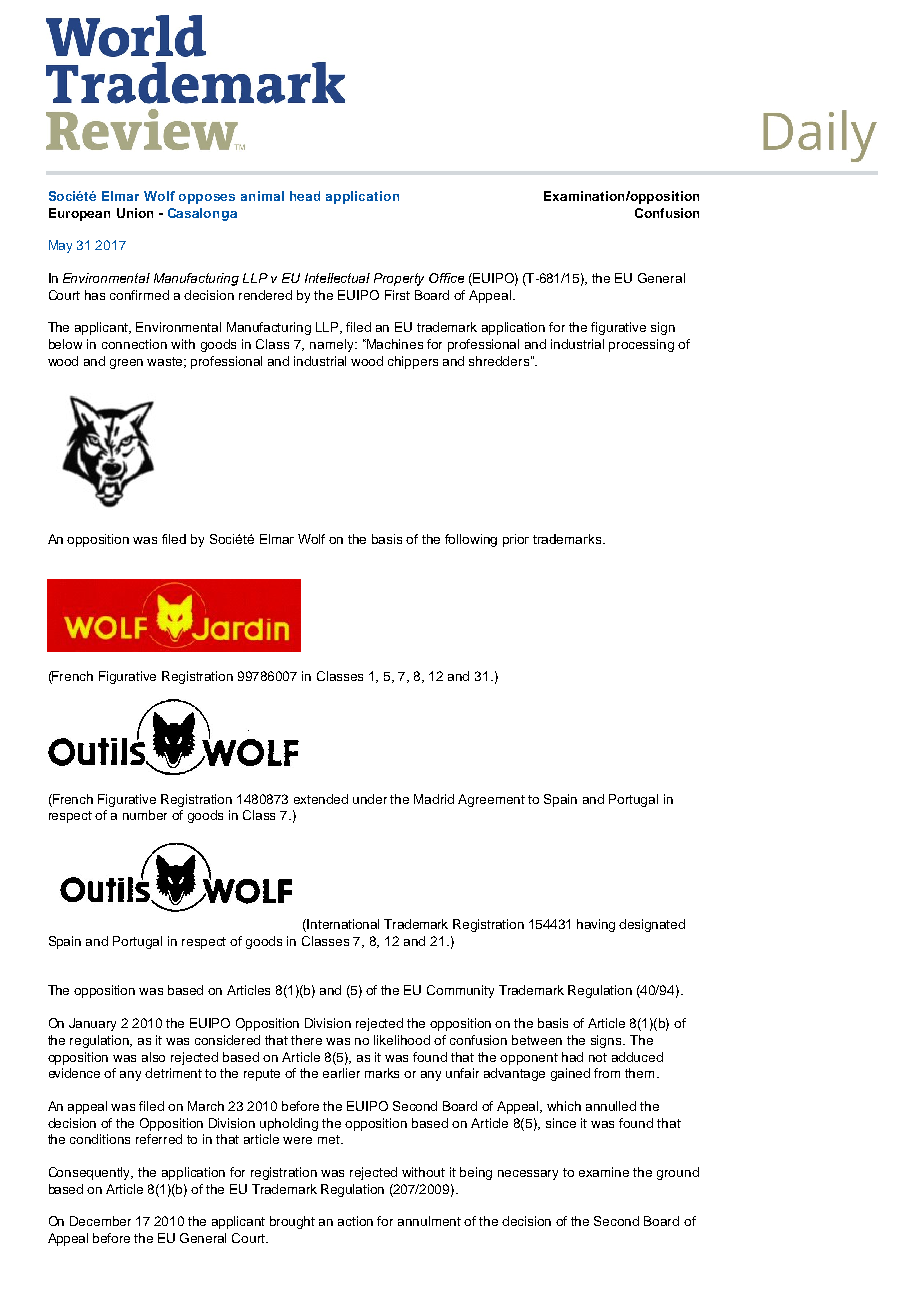 The image size is (924, 1308). I want to click on Intellectual, so click(337, 278).
